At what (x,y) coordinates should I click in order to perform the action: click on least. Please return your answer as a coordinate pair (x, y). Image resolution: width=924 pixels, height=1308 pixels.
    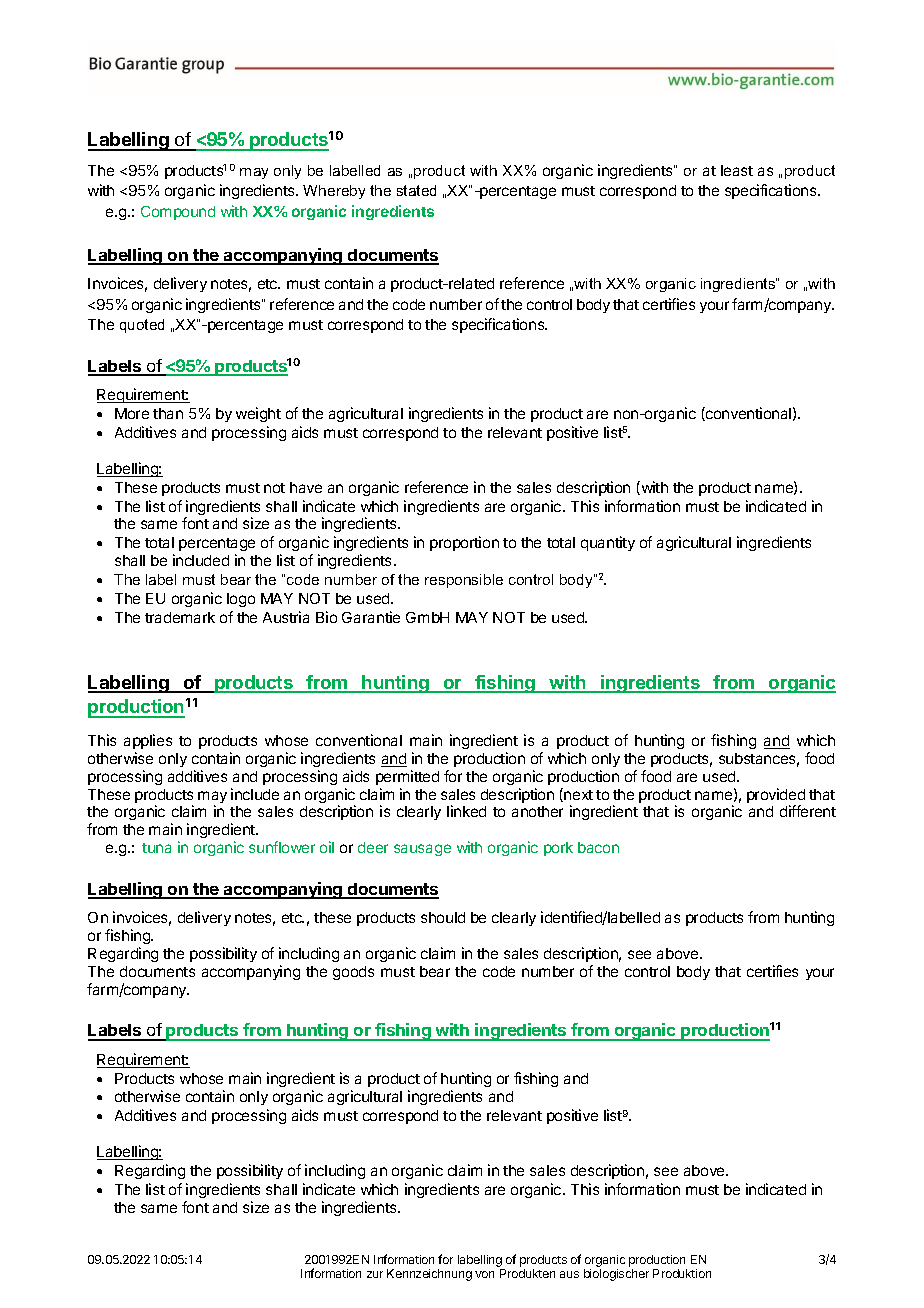
    Looking at the image, I should click on (737, 170).
